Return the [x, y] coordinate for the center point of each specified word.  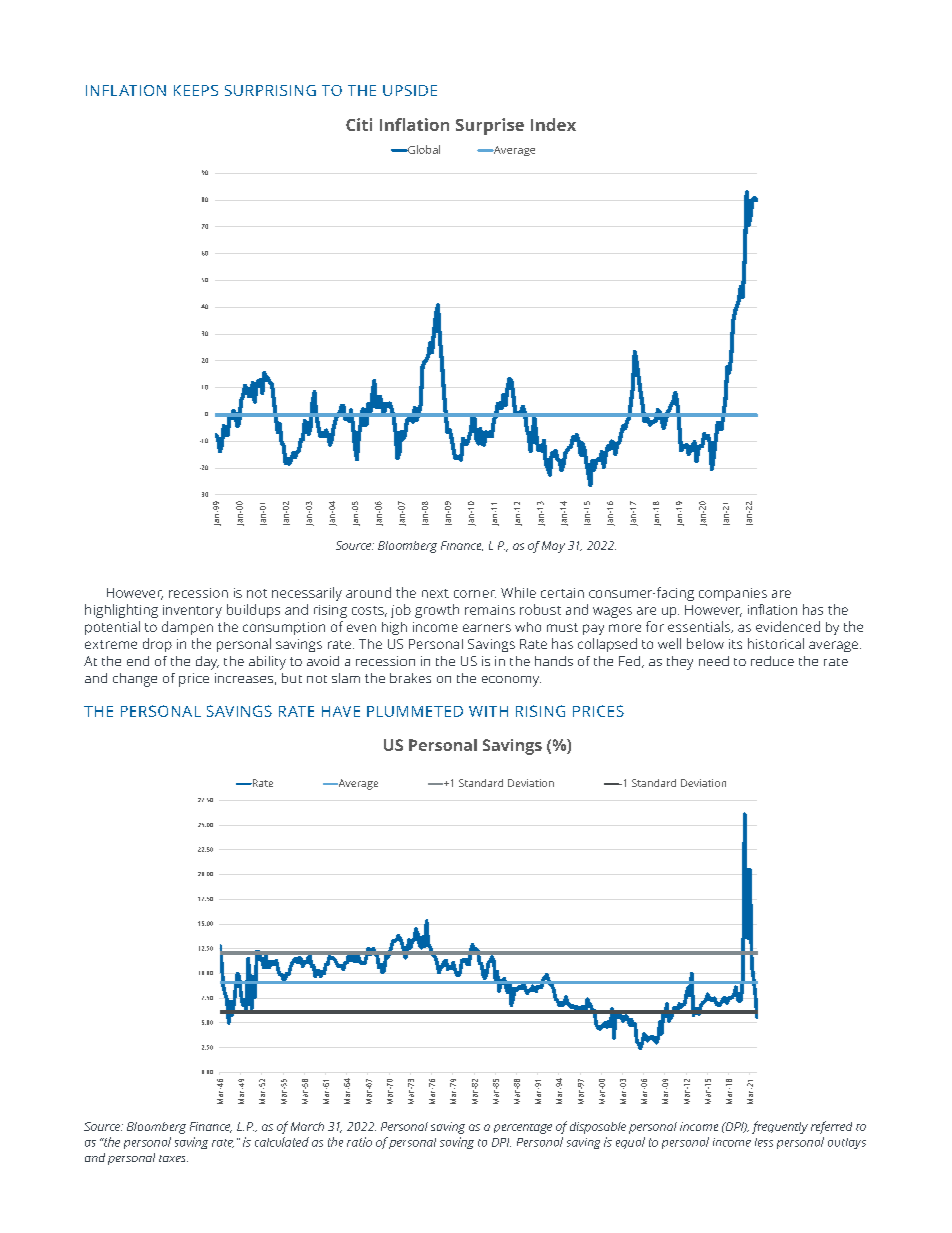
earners [487, 628]
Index [553, 124]
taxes [173, 1158]
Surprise [490, 126]
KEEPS [196, 90]
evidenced [788, 626]
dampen [187, 628]
